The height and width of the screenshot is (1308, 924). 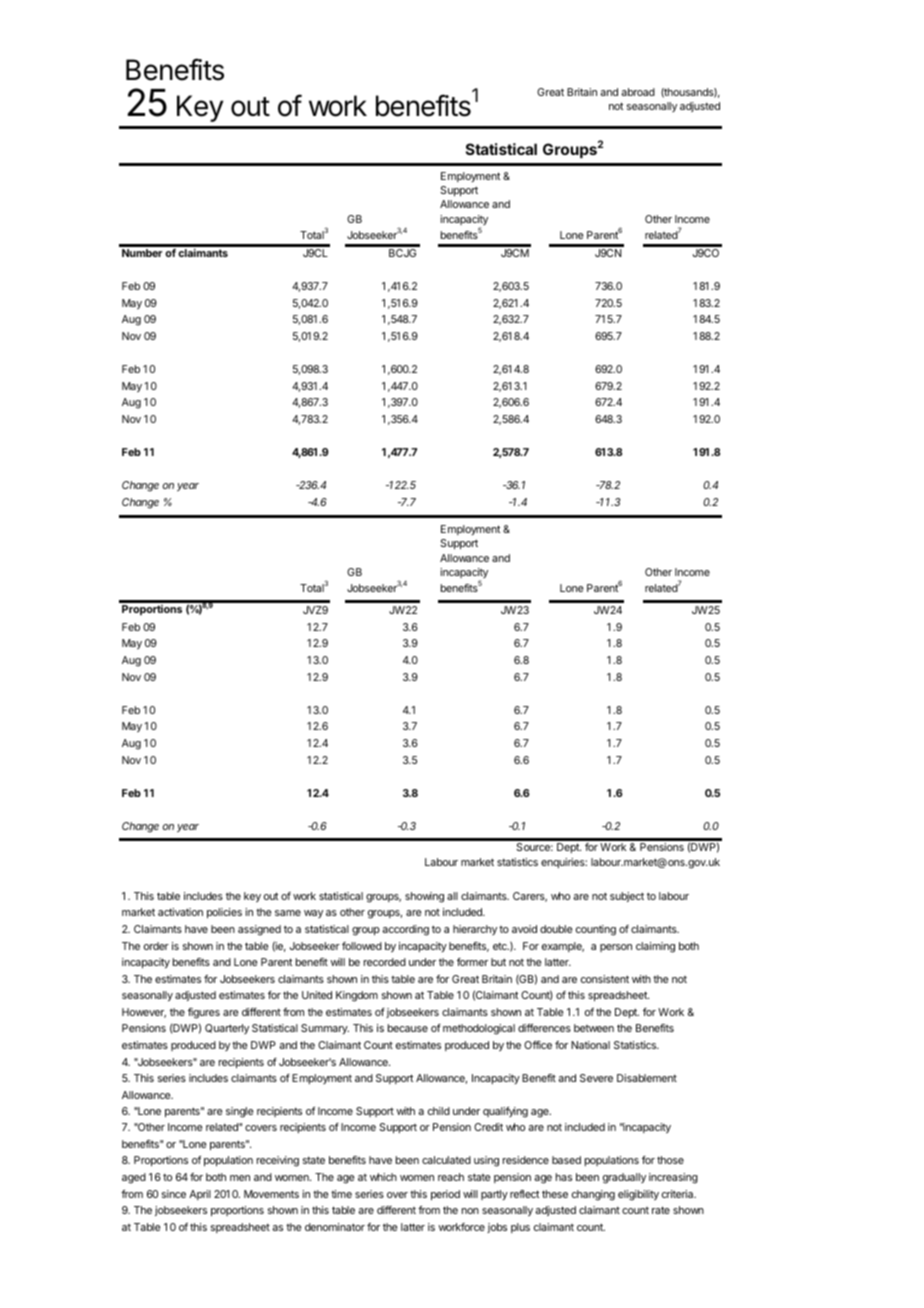 I want to click on double, so click(x=556, y=929).
